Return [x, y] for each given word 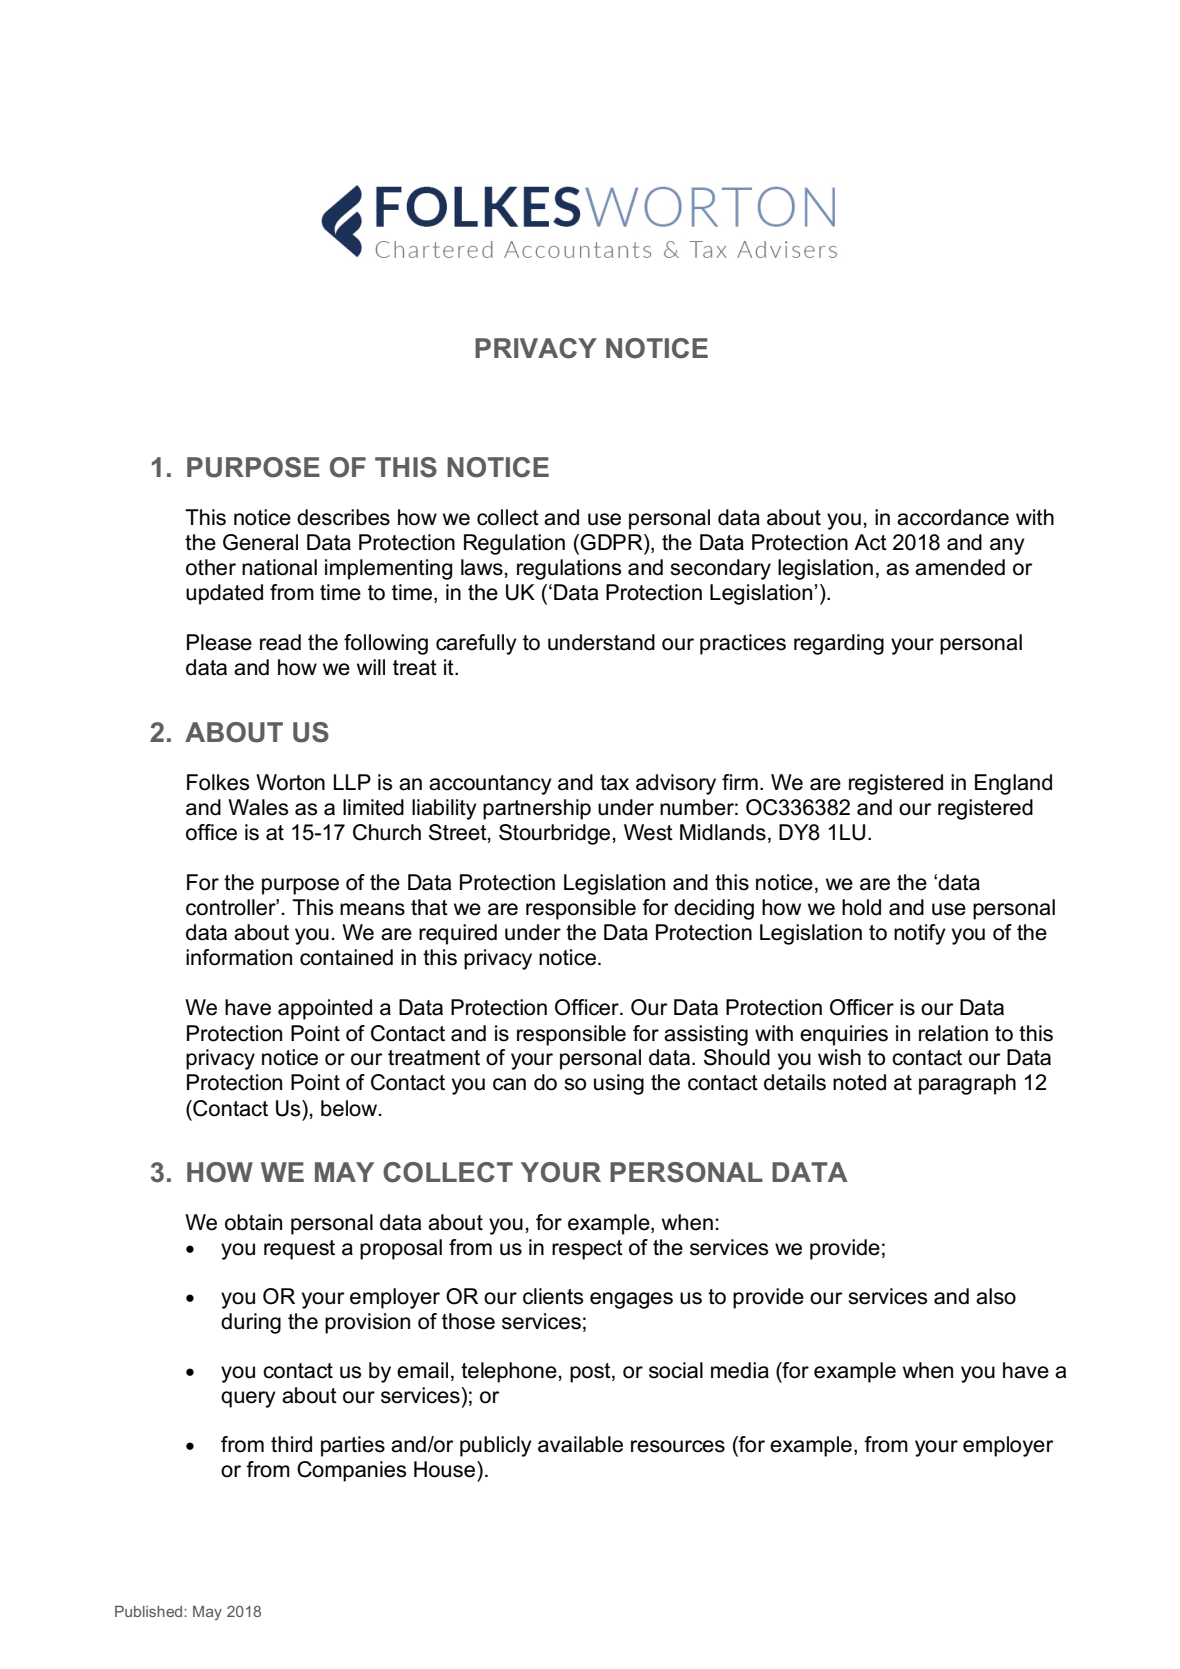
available [580, 1444]
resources [678, 1446]
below [350, 1108]
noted [859, 1082]
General [260, 542]
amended [960, 567]
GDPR [612, 542]
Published [150, 1611]
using [619, 1084]
